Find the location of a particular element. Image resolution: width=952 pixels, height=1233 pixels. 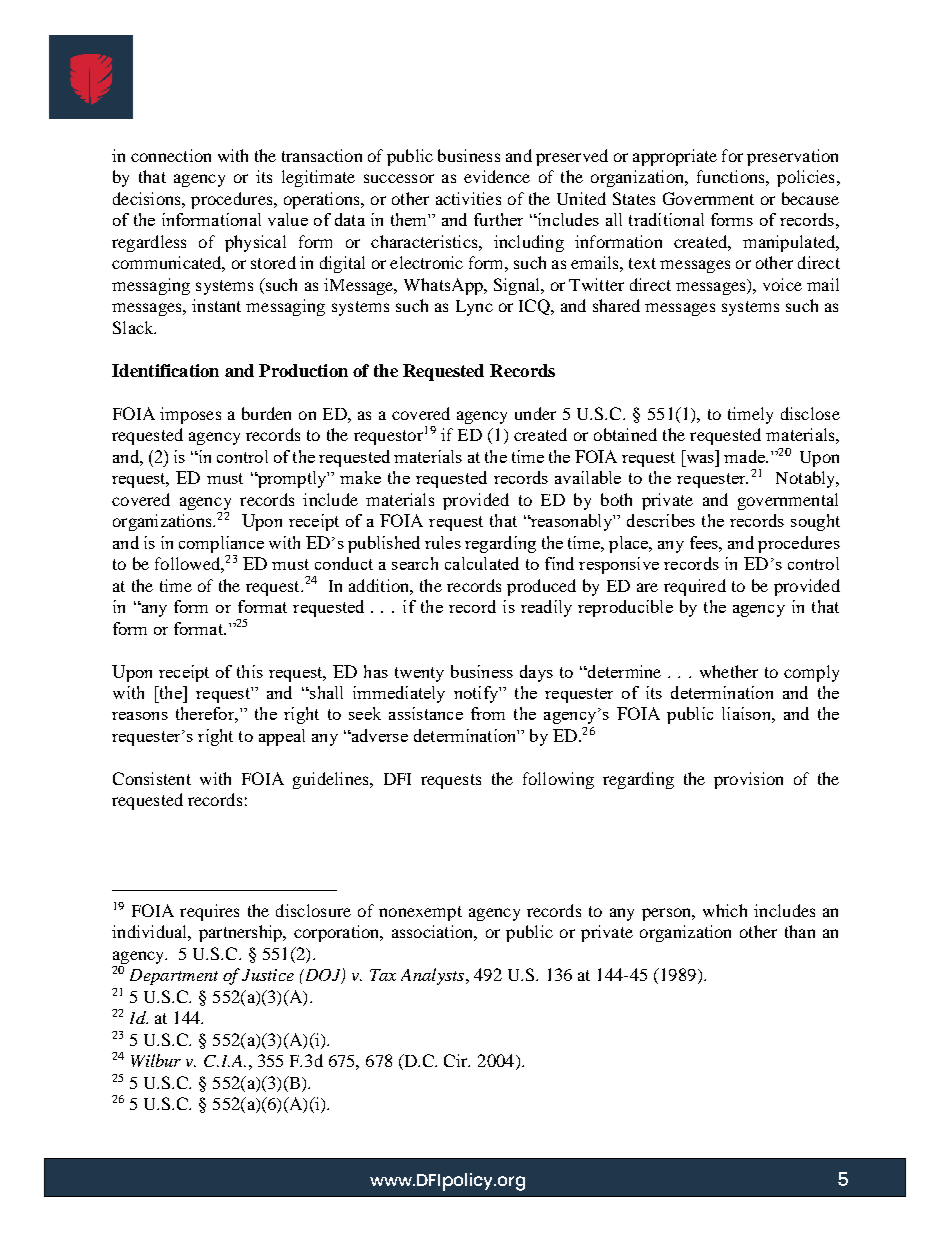

provision is located at coordinates (748, 780).
